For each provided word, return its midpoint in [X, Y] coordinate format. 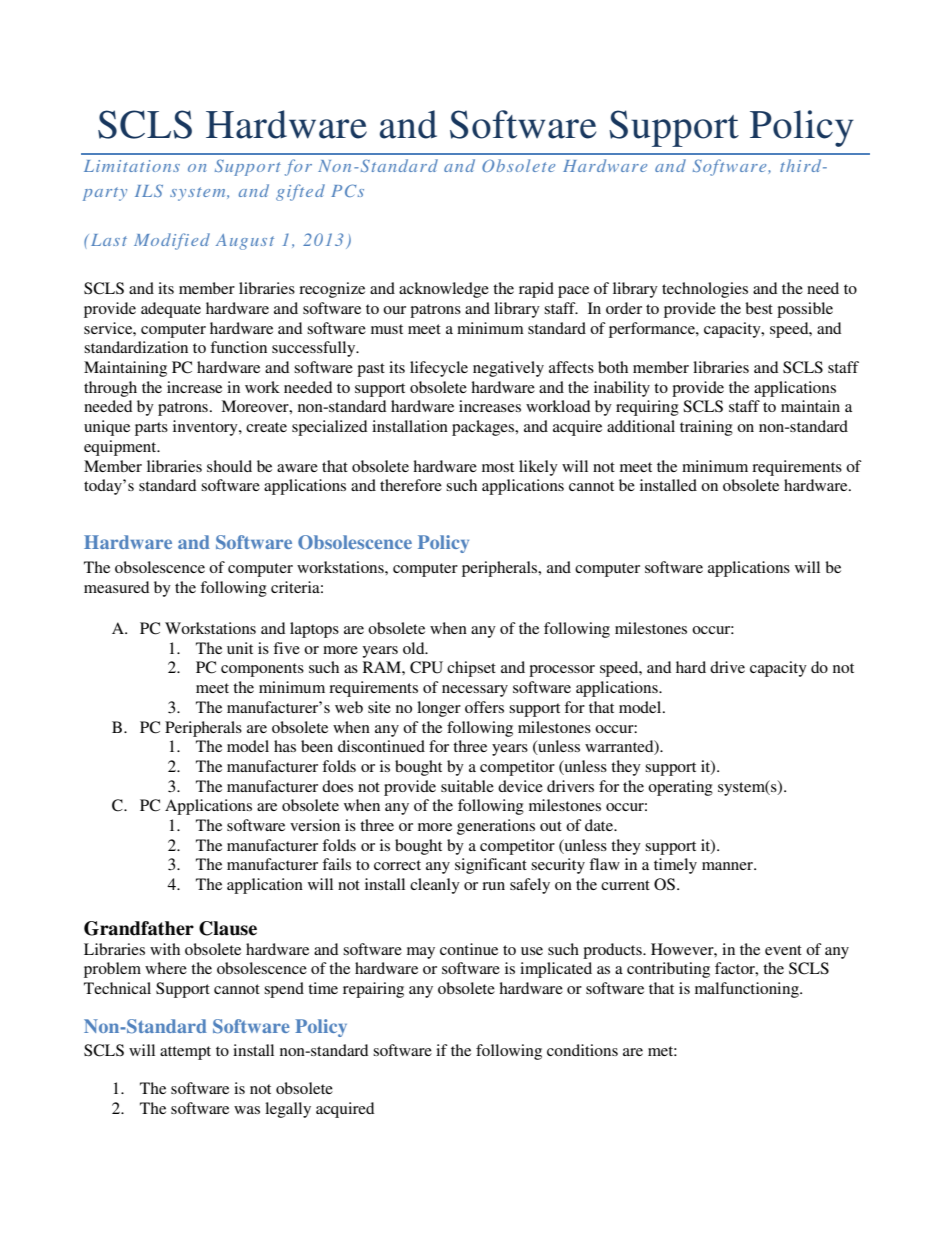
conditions [582, 1050]
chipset [471, 669]
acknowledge [444, 290]
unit [240, 648]
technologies [705, 290]
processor [562, 671]
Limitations [132, 166]
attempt [185, 1053]
